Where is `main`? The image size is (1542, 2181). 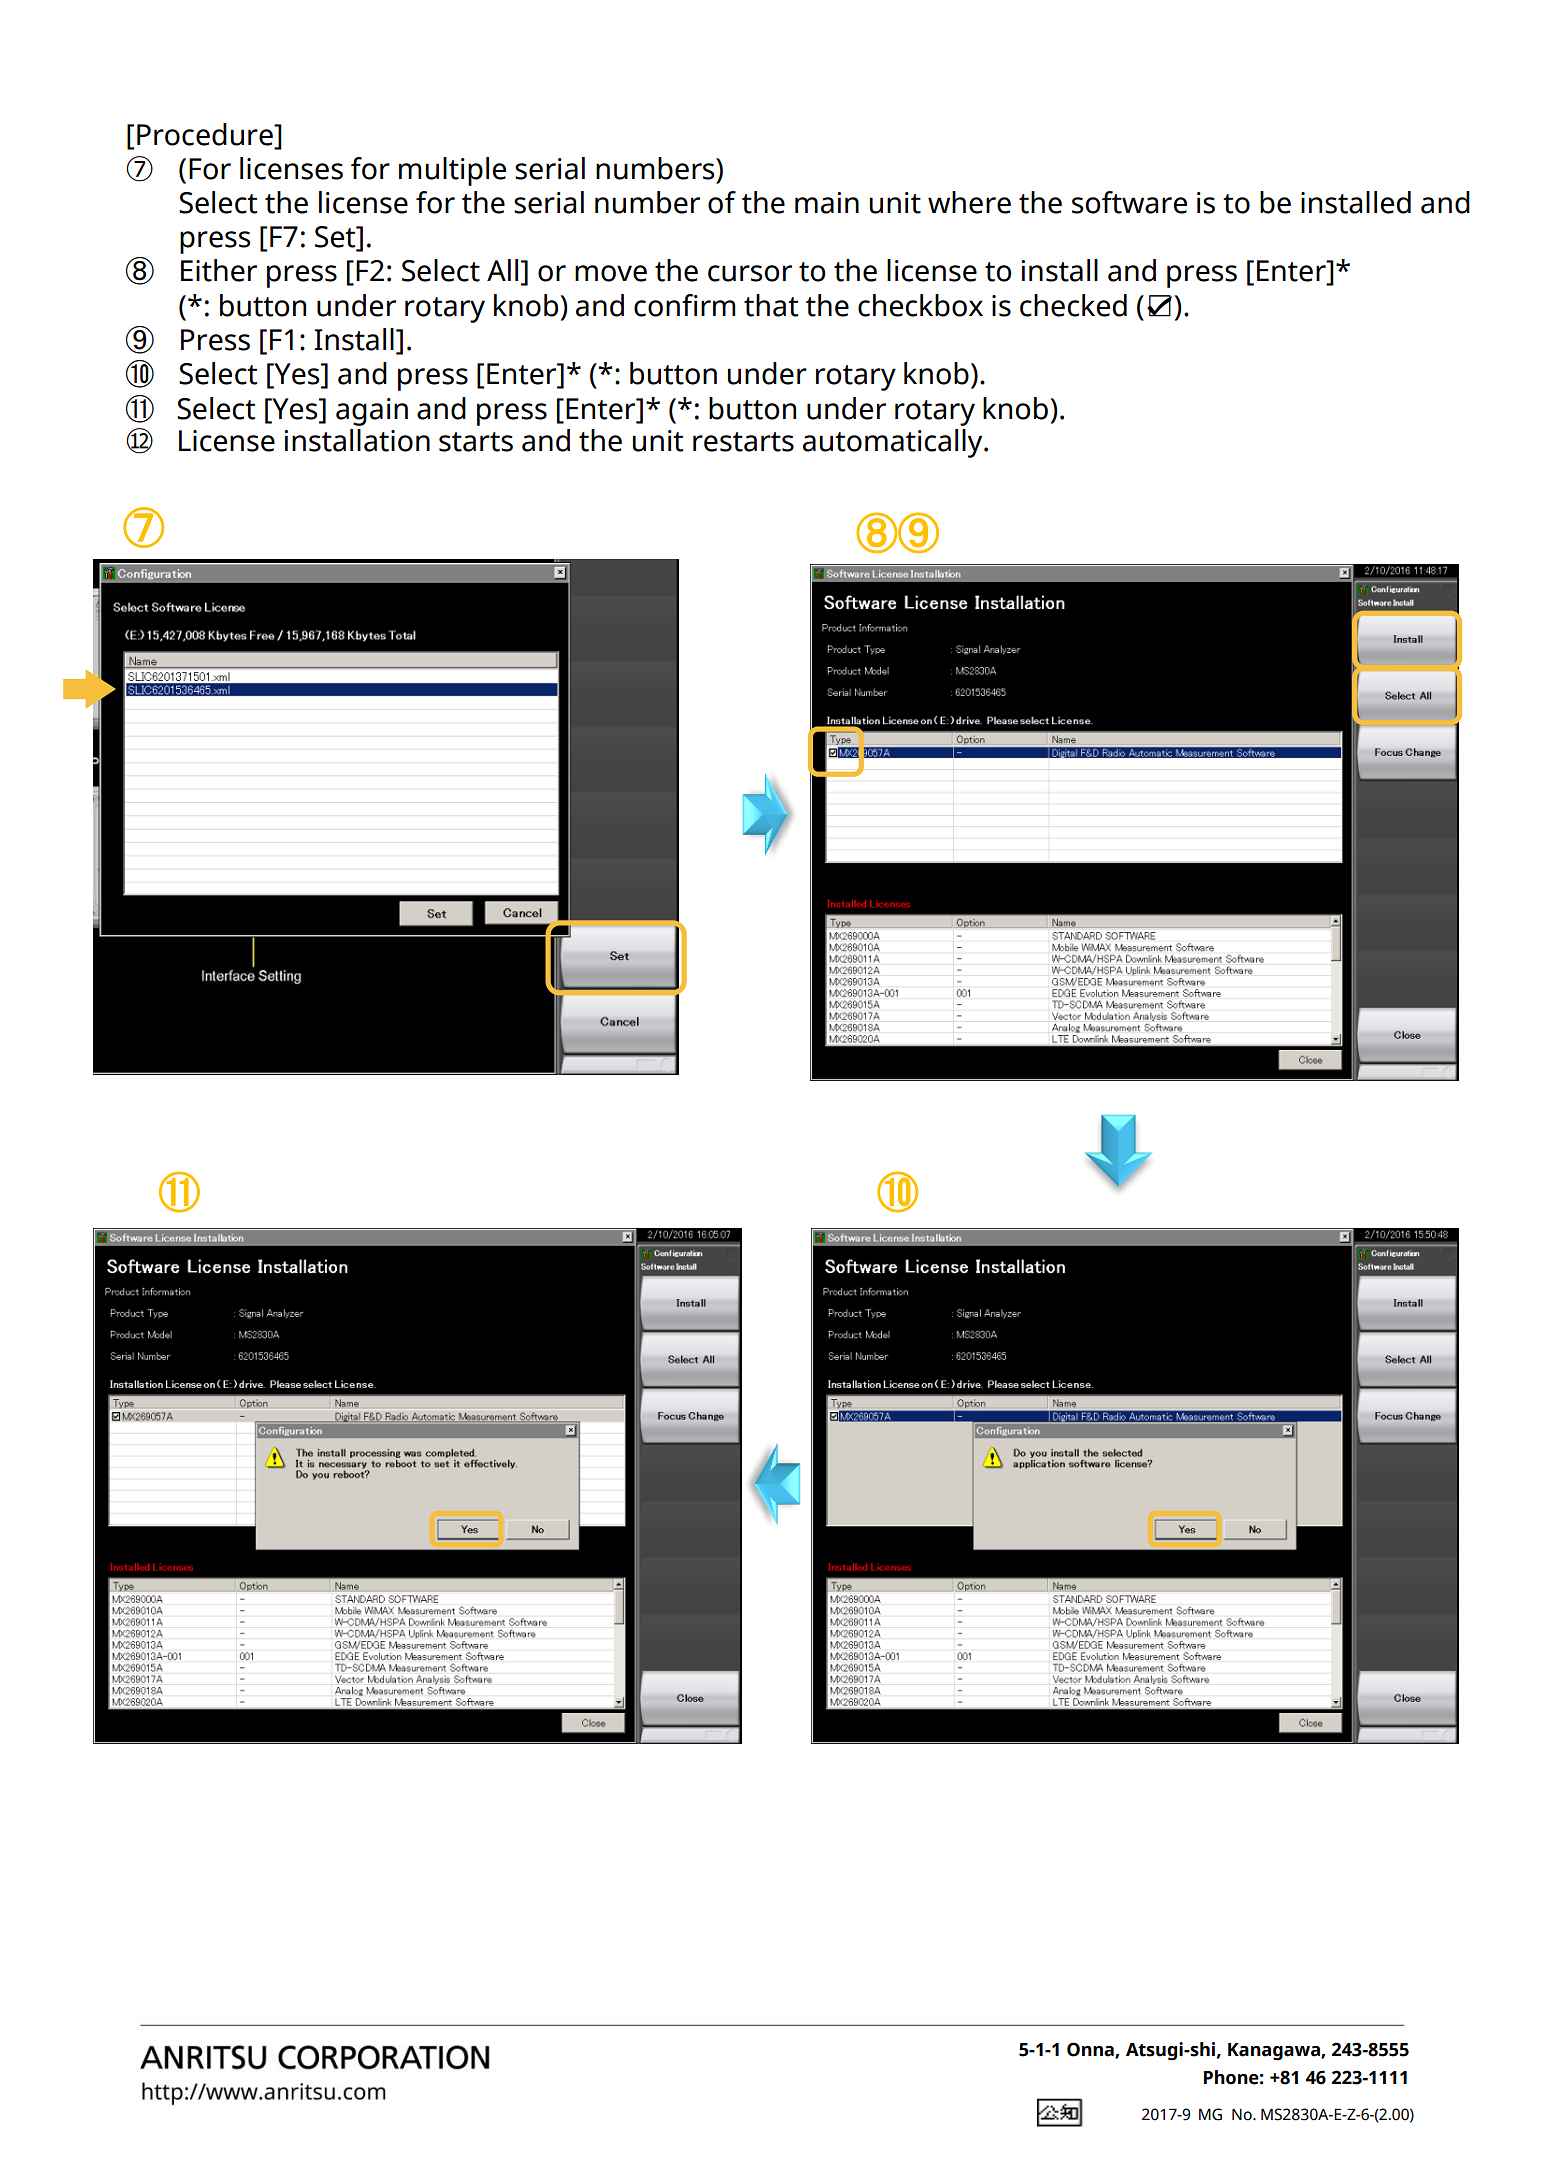 main is located at coordinates (827, 203).
